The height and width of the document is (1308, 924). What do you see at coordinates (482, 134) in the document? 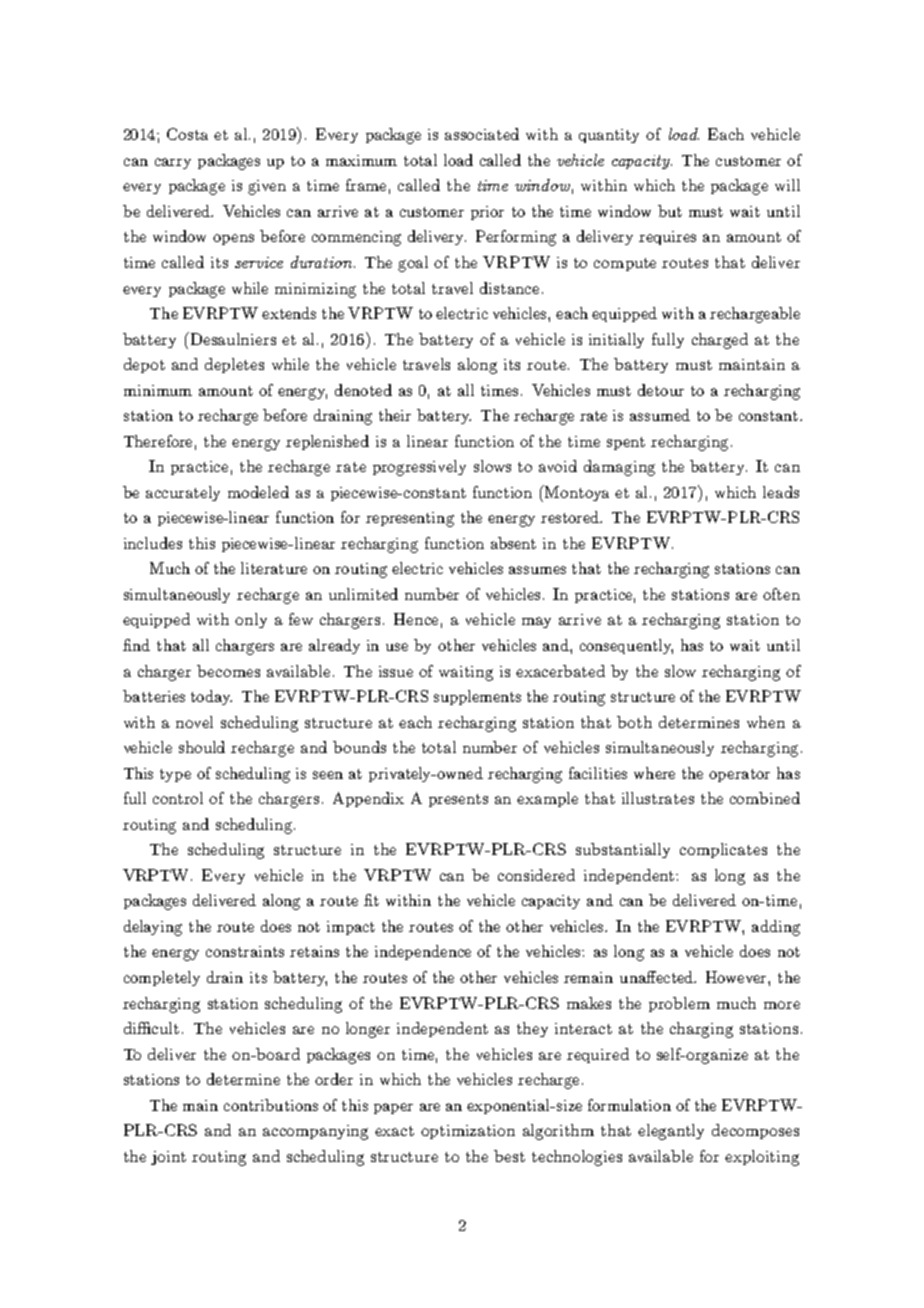
I see `associated` at bounding box center [482, 134].
